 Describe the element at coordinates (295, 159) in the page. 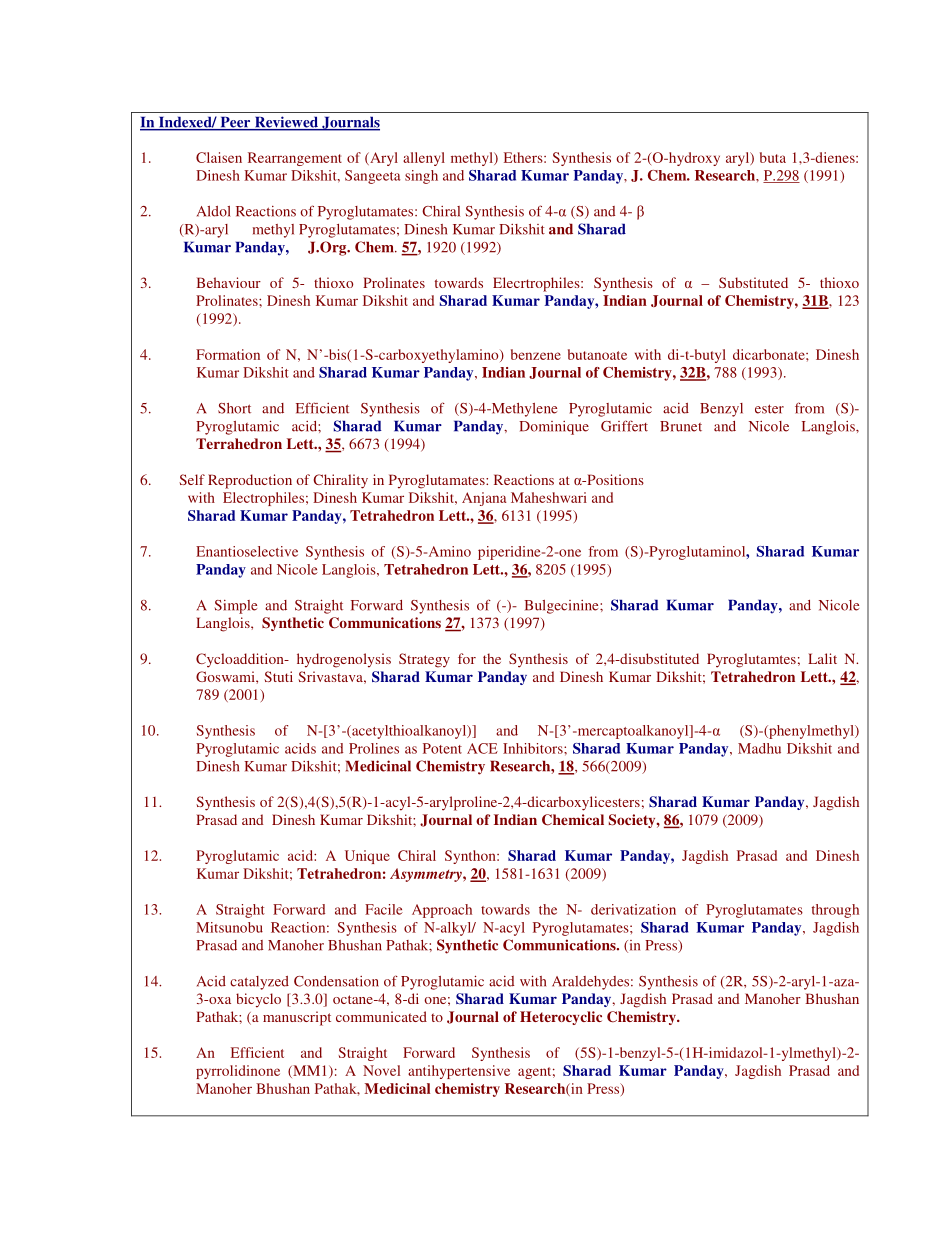

I see `Rearrangement` at that location.
